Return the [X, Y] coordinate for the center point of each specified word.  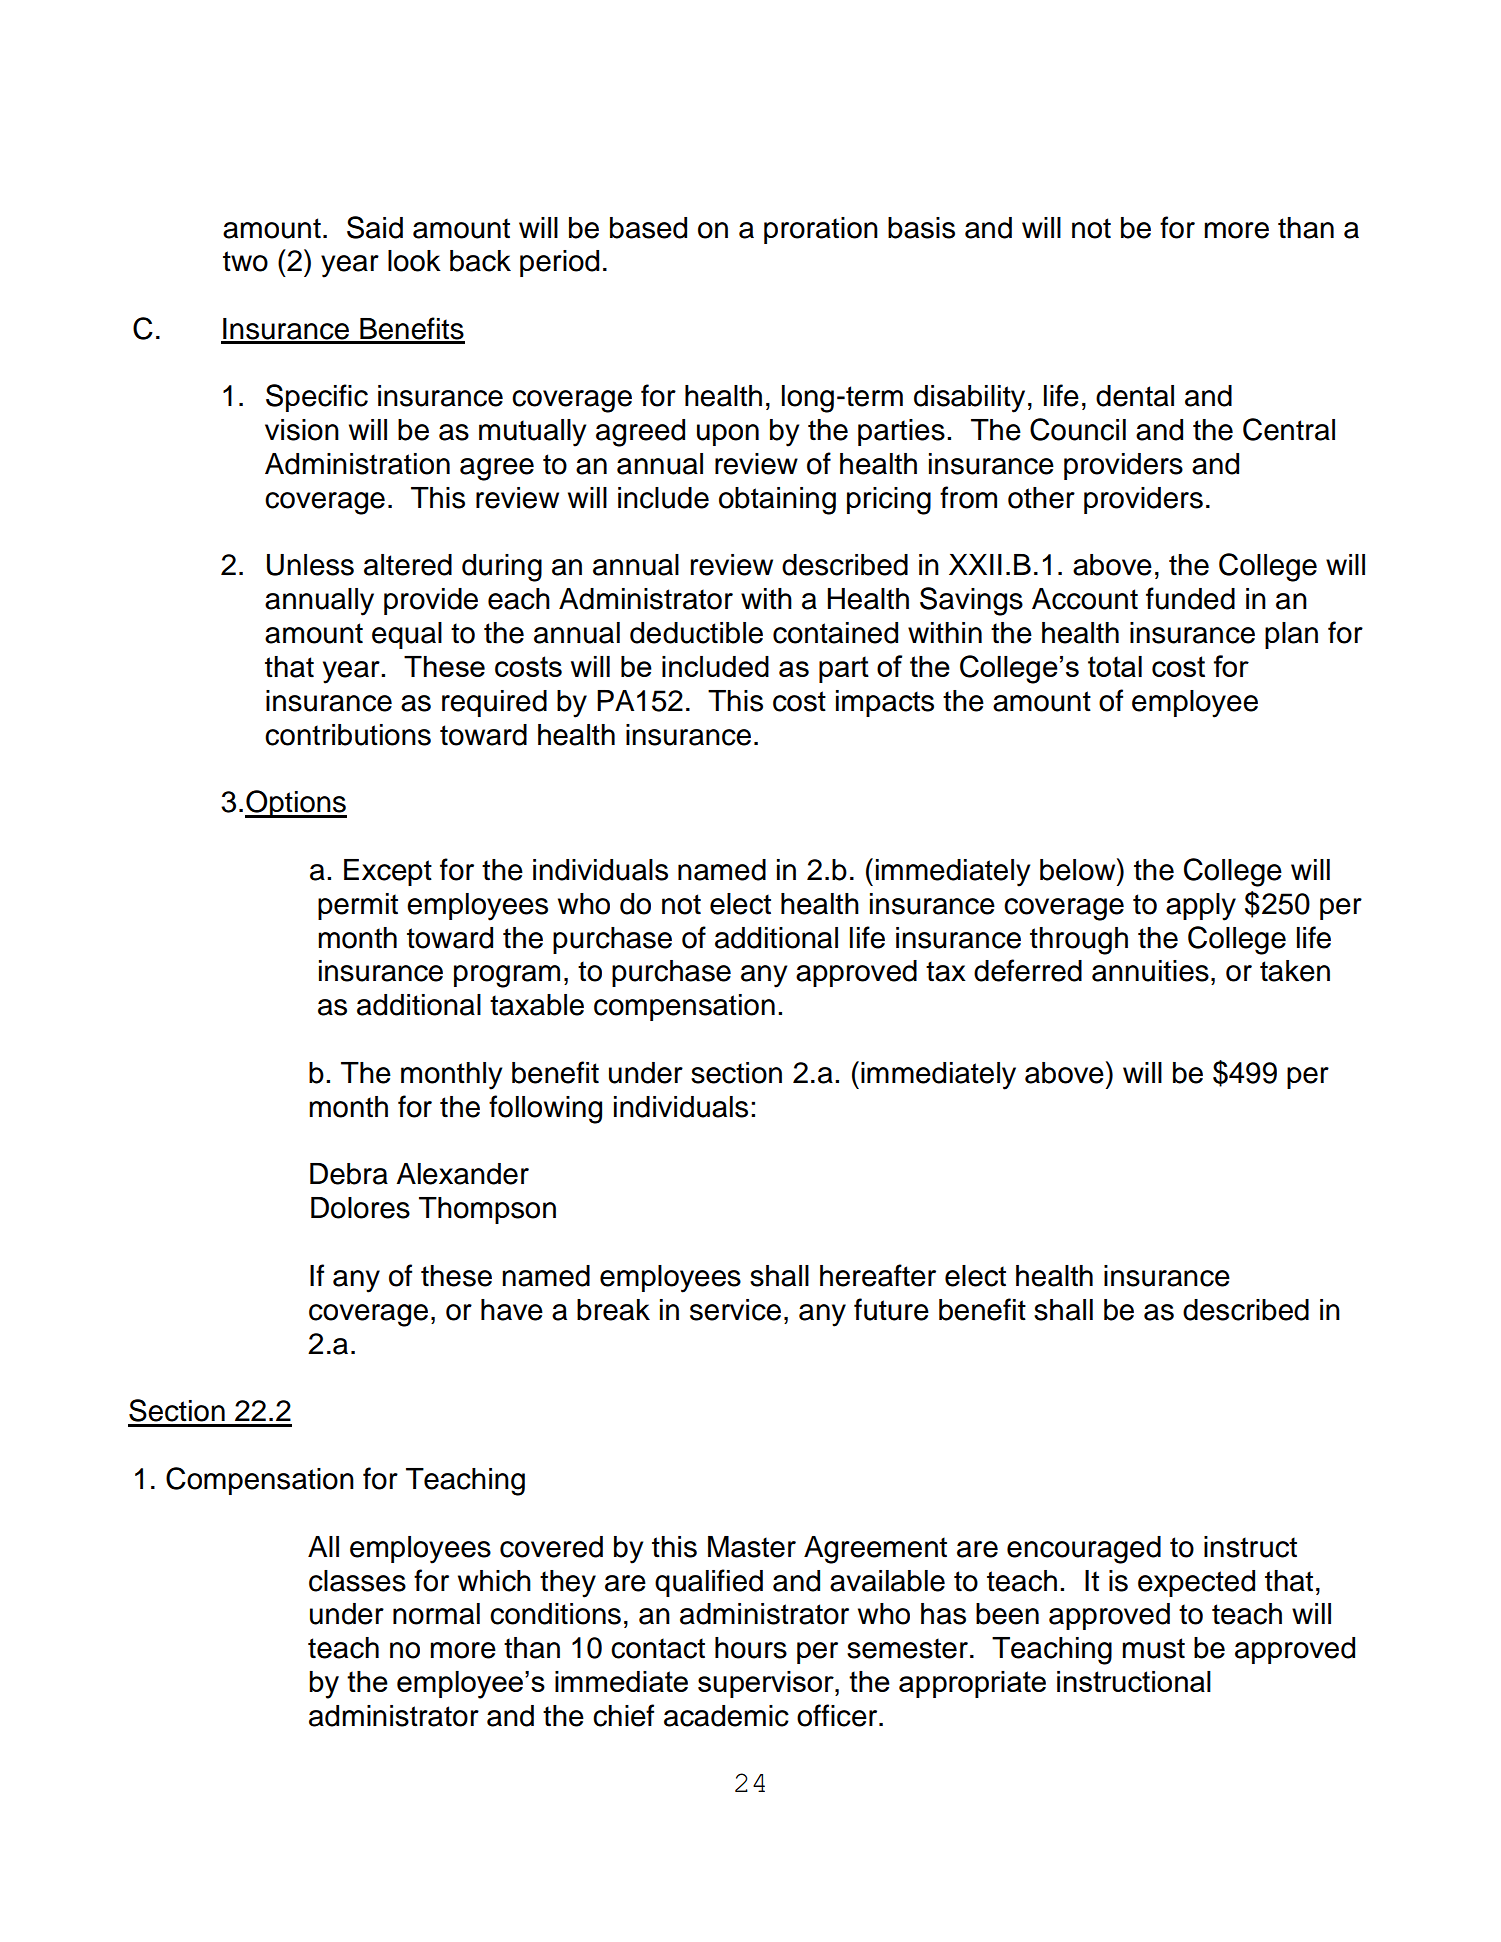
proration [821, 230]
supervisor [767, 1684]
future [891, 1309]
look [414, 261]
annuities [1150, 971]
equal [407, 635]
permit [358, 906]
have [512, 1310]
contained [835, 633]
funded [1190, 598]
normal [436, 1614]
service [735, 1310]
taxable [537, 1005]
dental [1135, 396]
